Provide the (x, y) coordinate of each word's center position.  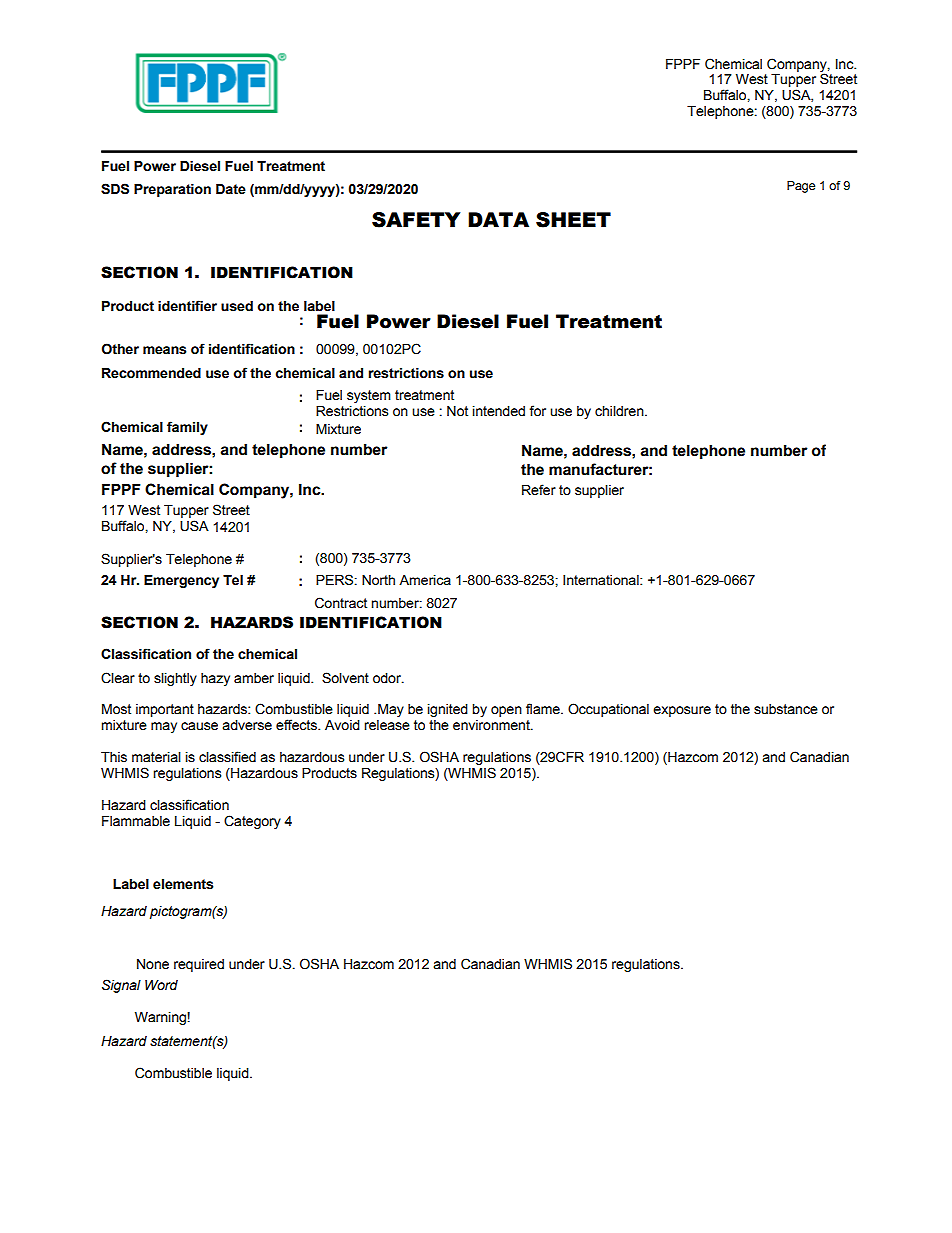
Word (161, 985)
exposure (682, 711)
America (425, 580)
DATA (498, 219)
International (602, 580)
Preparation (172, 190)
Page (801, 187)
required (199, 965)
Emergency (181, 581)
